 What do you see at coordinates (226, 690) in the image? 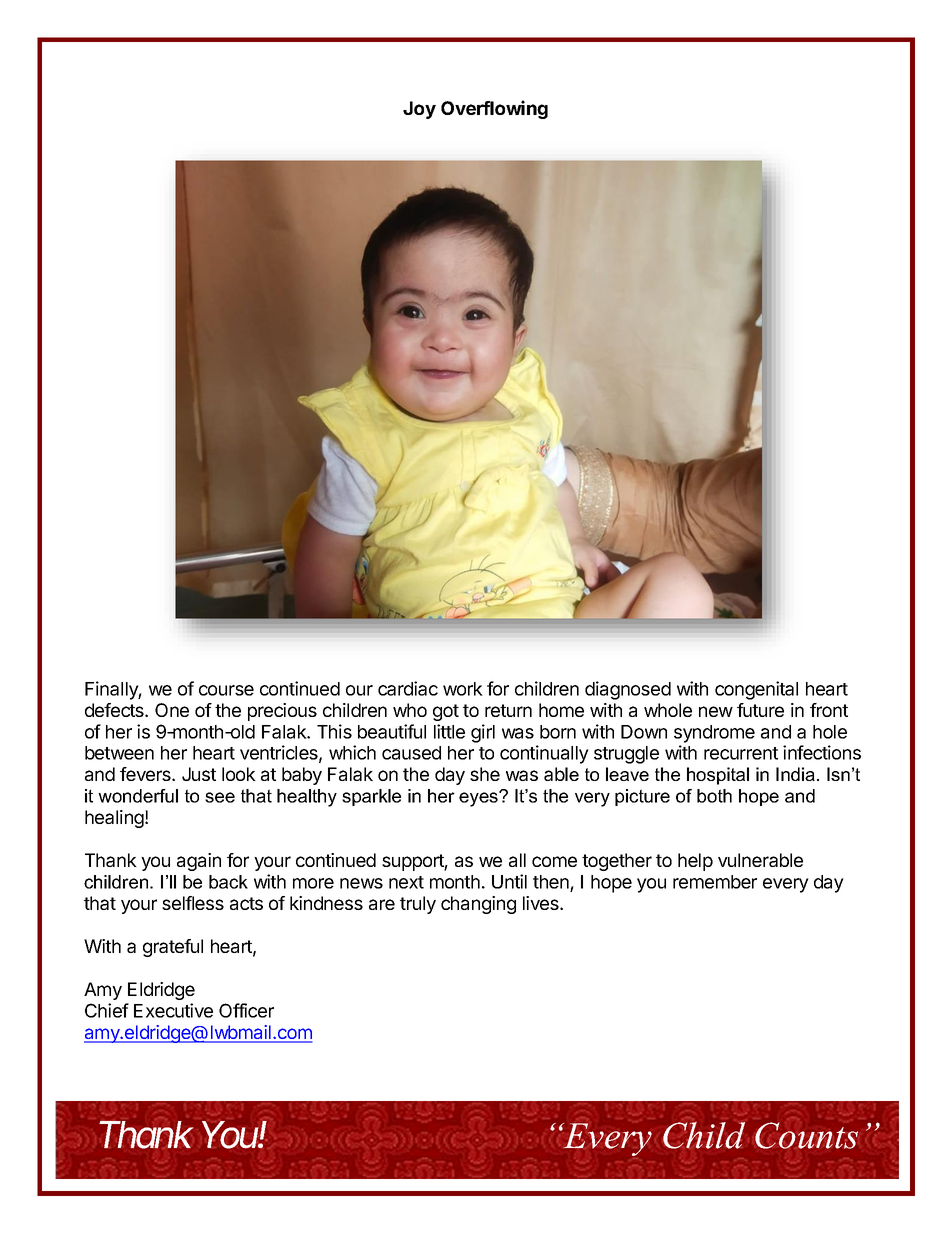
I see `course` at bounding box center [226, 690].
